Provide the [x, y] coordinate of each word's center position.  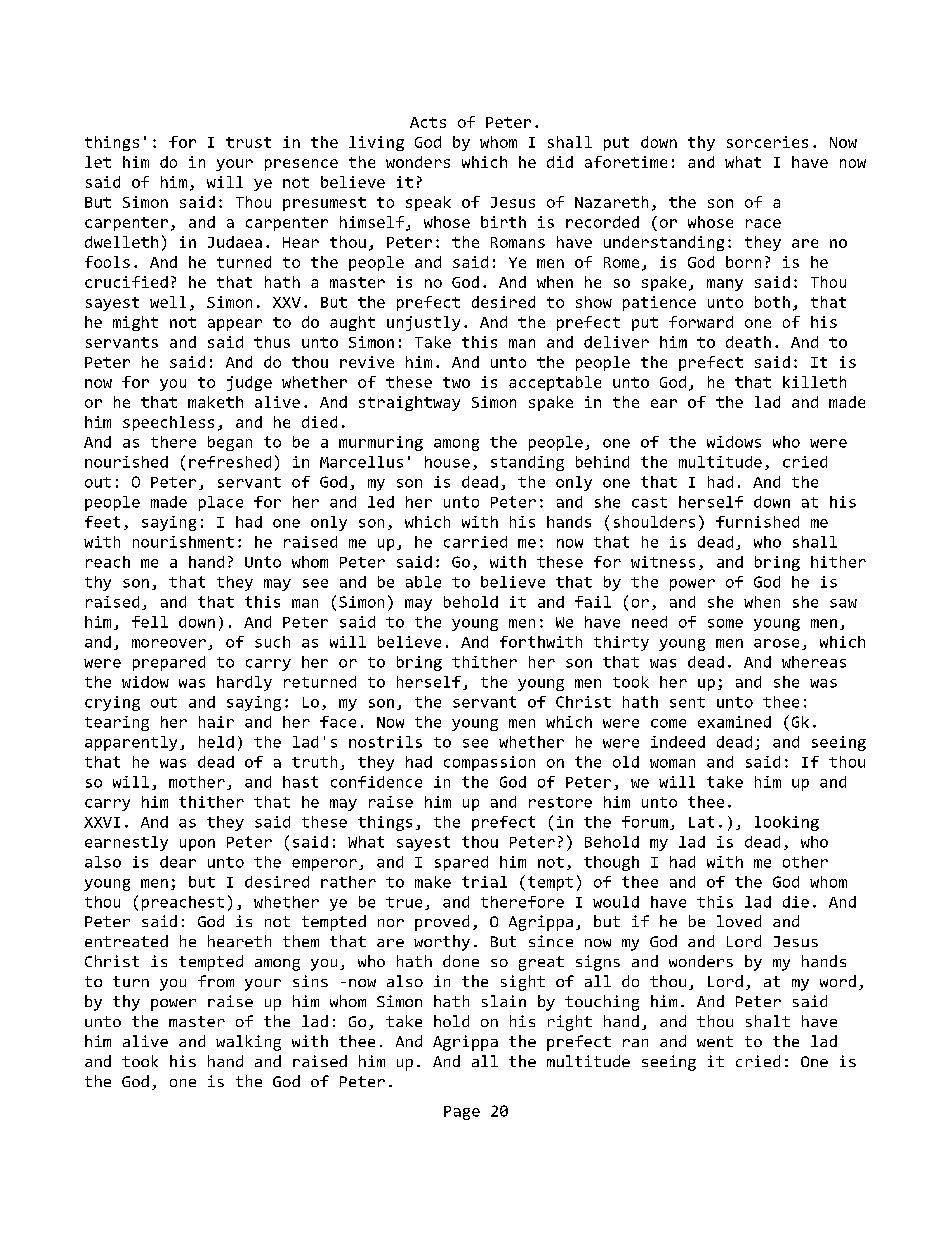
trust [248, 142]
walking [248, 1043]
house [447, 462]
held [216, 742]
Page [462, 1113]
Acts [428, 122]
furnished [757, 522]
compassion [489, 763]
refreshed [230, 462]
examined [734, 722]
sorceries [767, 142]
